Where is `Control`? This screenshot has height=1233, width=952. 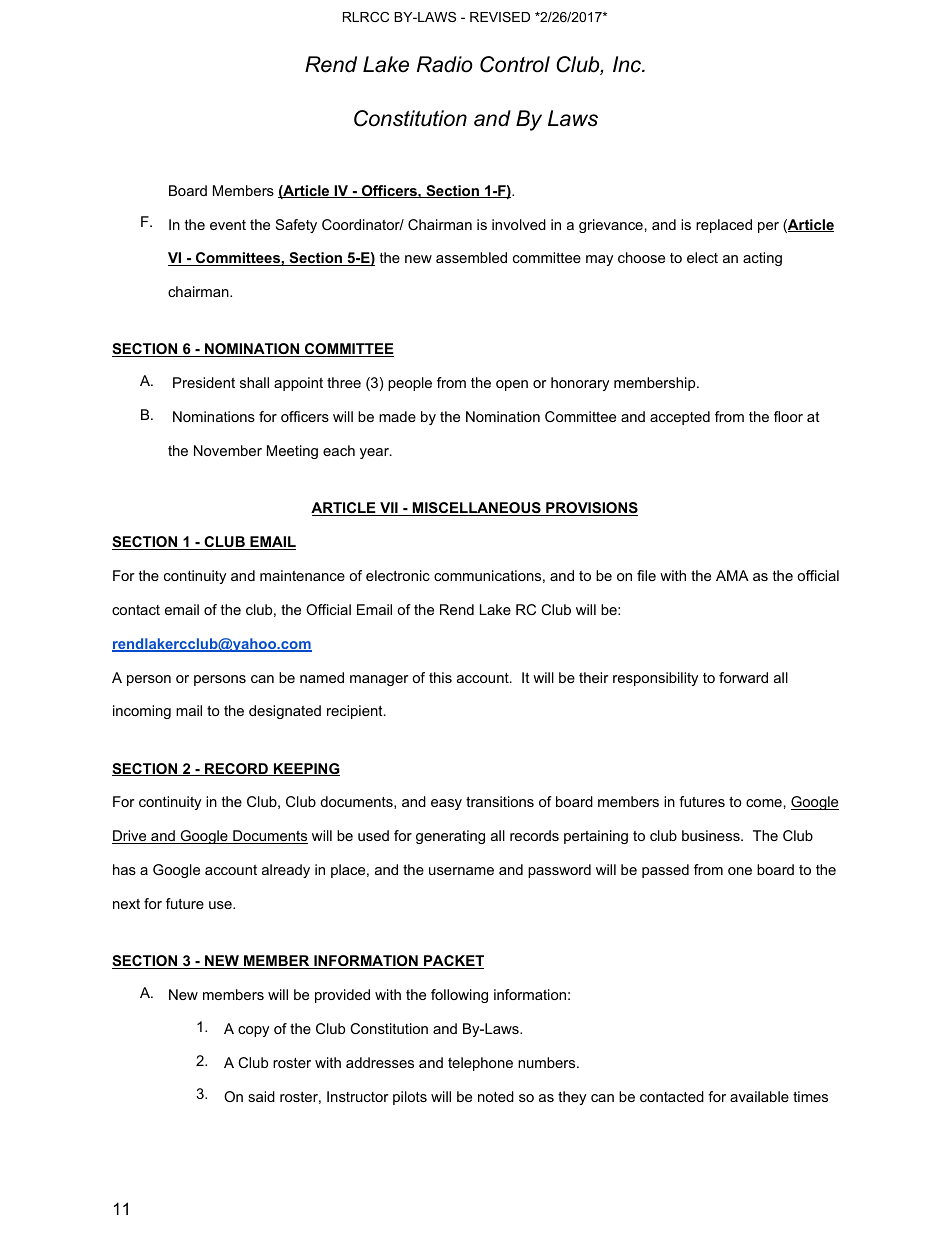
Control is located at coordinates (515, 64).
